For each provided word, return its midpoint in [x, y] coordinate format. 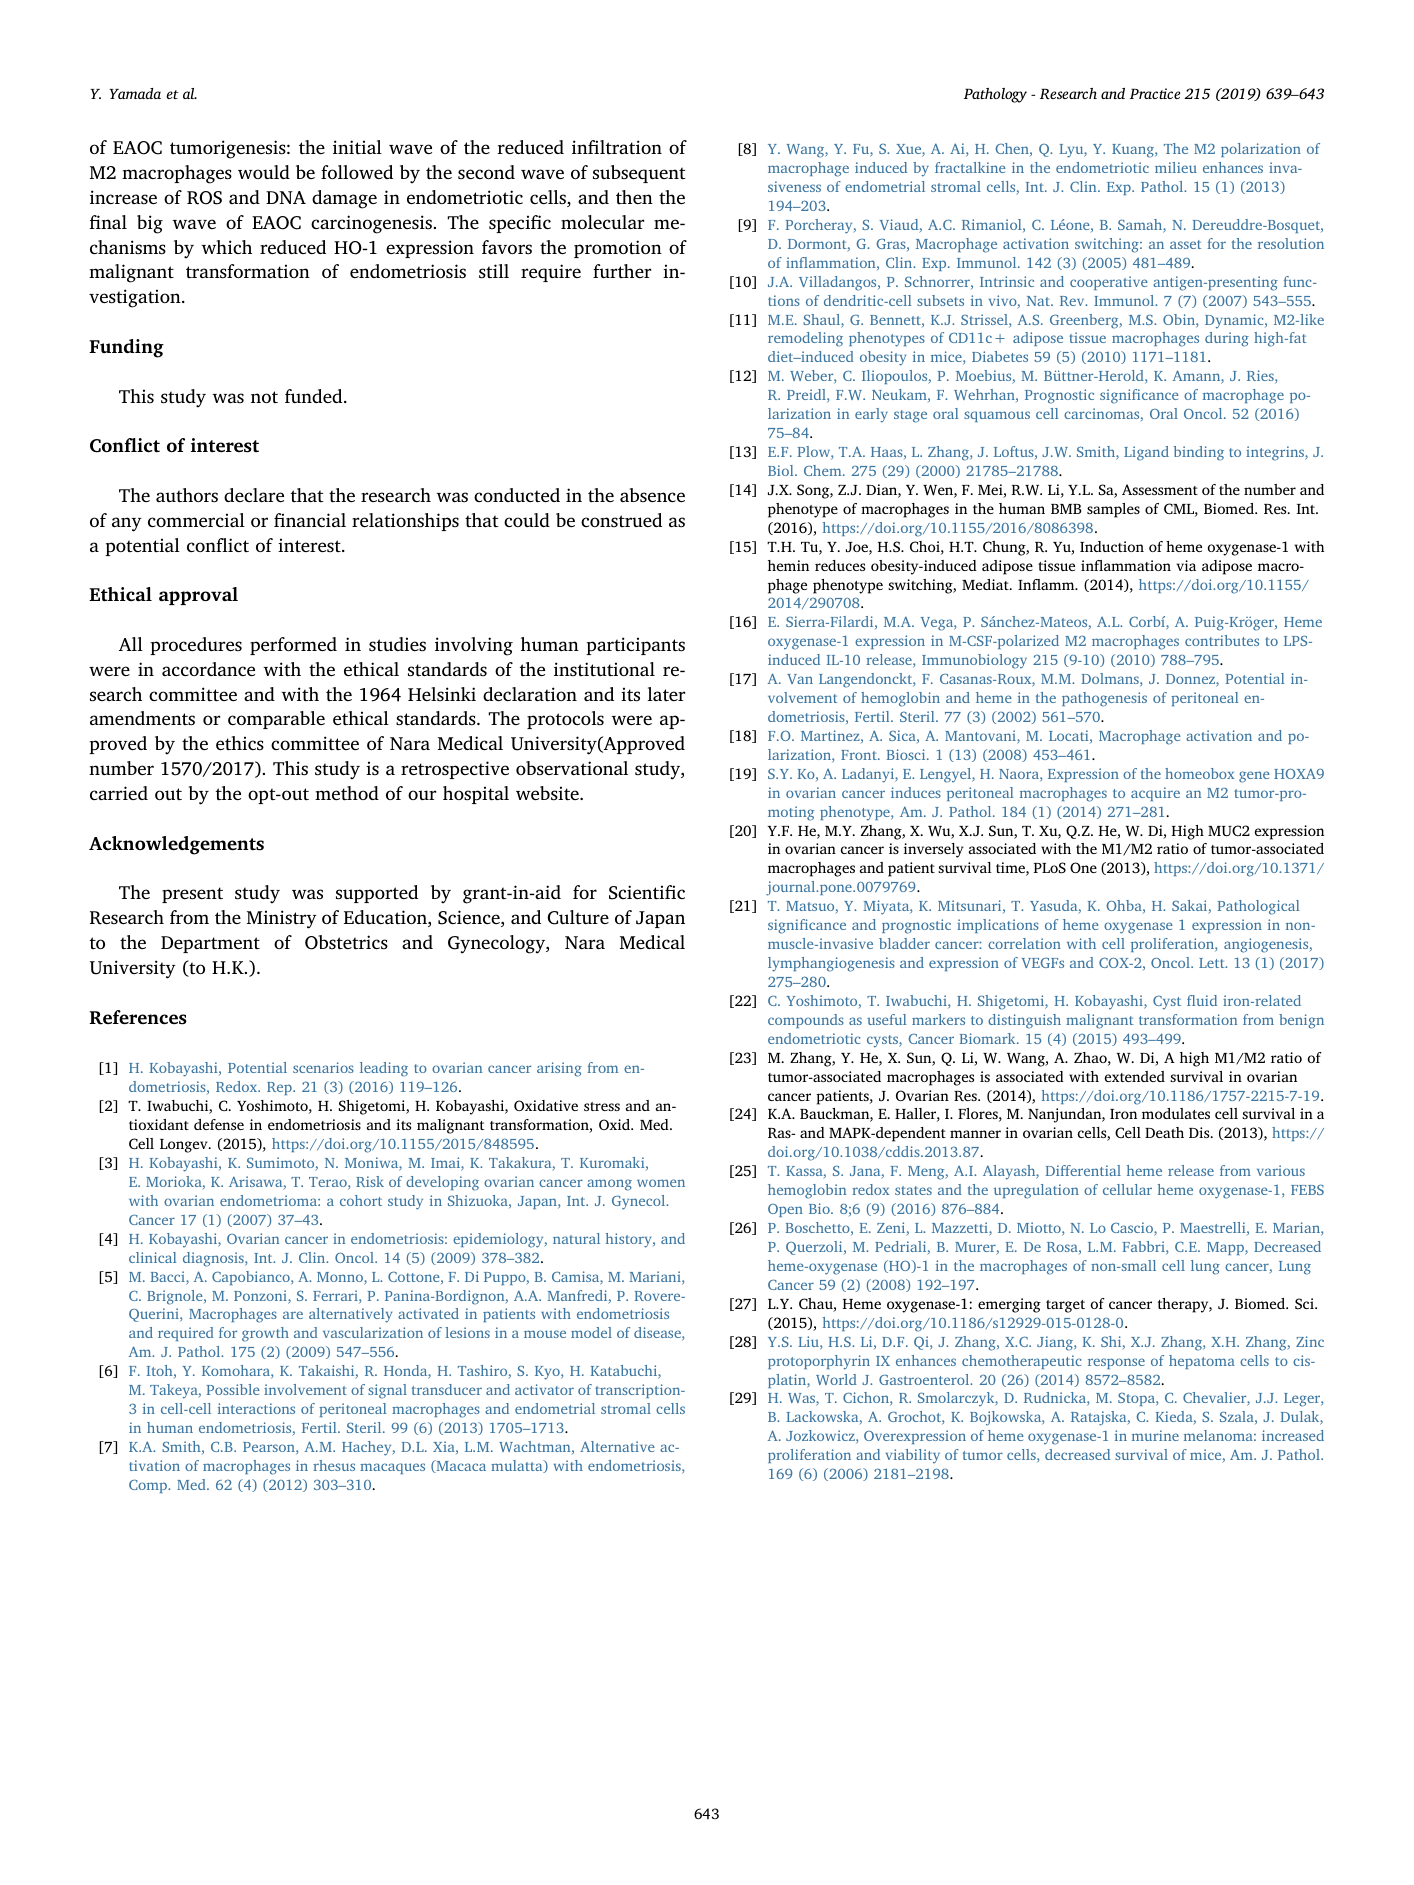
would [264, 172]
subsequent [639, 174]
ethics [240, 743]
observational [572, 768]
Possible [233, 1389]
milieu [1176, 167]
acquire [1155, 794]
